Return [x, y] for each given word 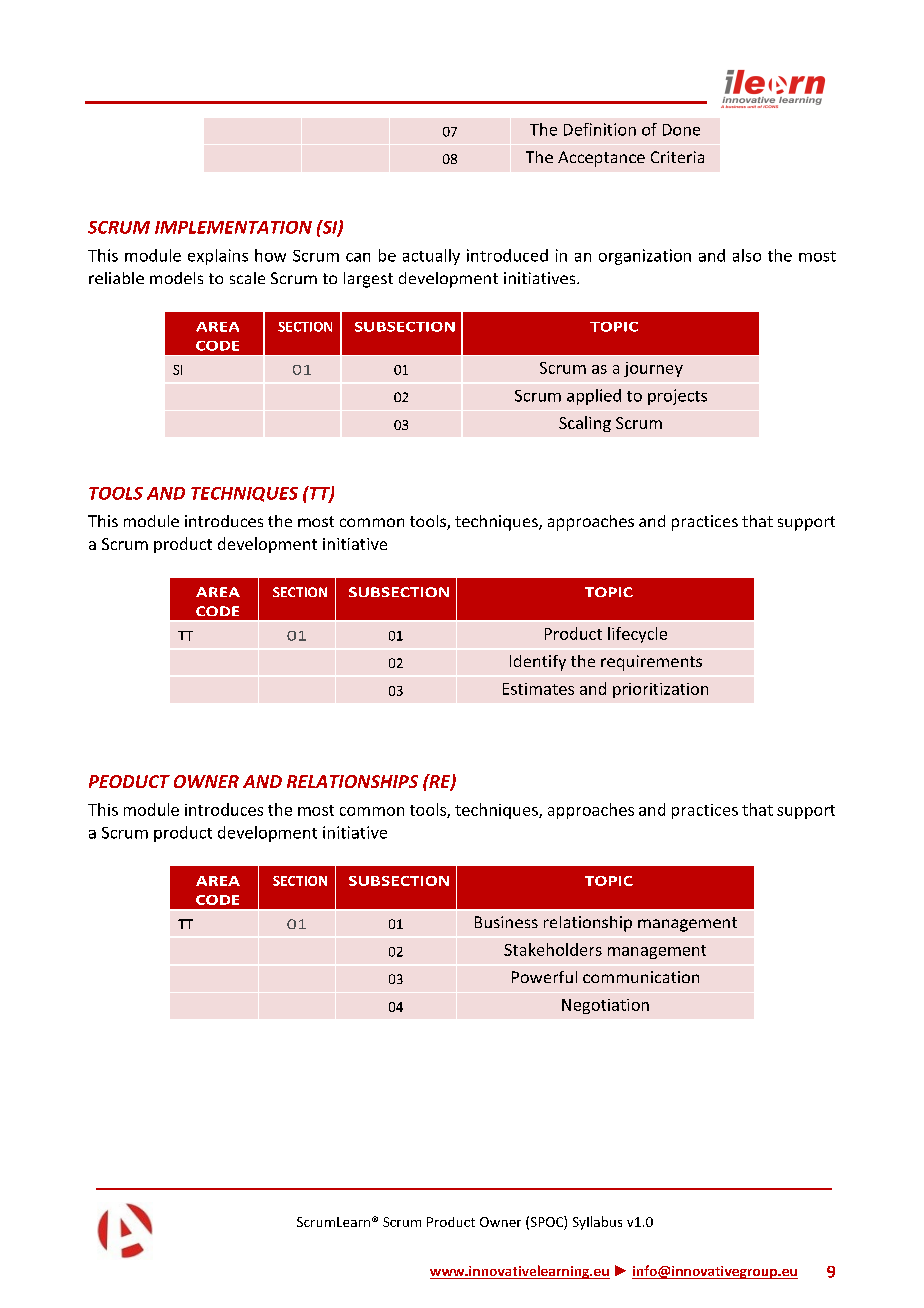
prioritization [660, 690]
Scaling [585, 424]
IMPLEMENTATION [233, 227]
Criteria [677, 157]
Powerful [544, 977]
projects [677, 397]
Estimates [538, 689]
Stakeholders [553, 949]
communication [641, 977]
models [176, 278]
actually [431, 257]
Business [506, 922]
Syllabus [597, 1223]
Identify [538, 663]
